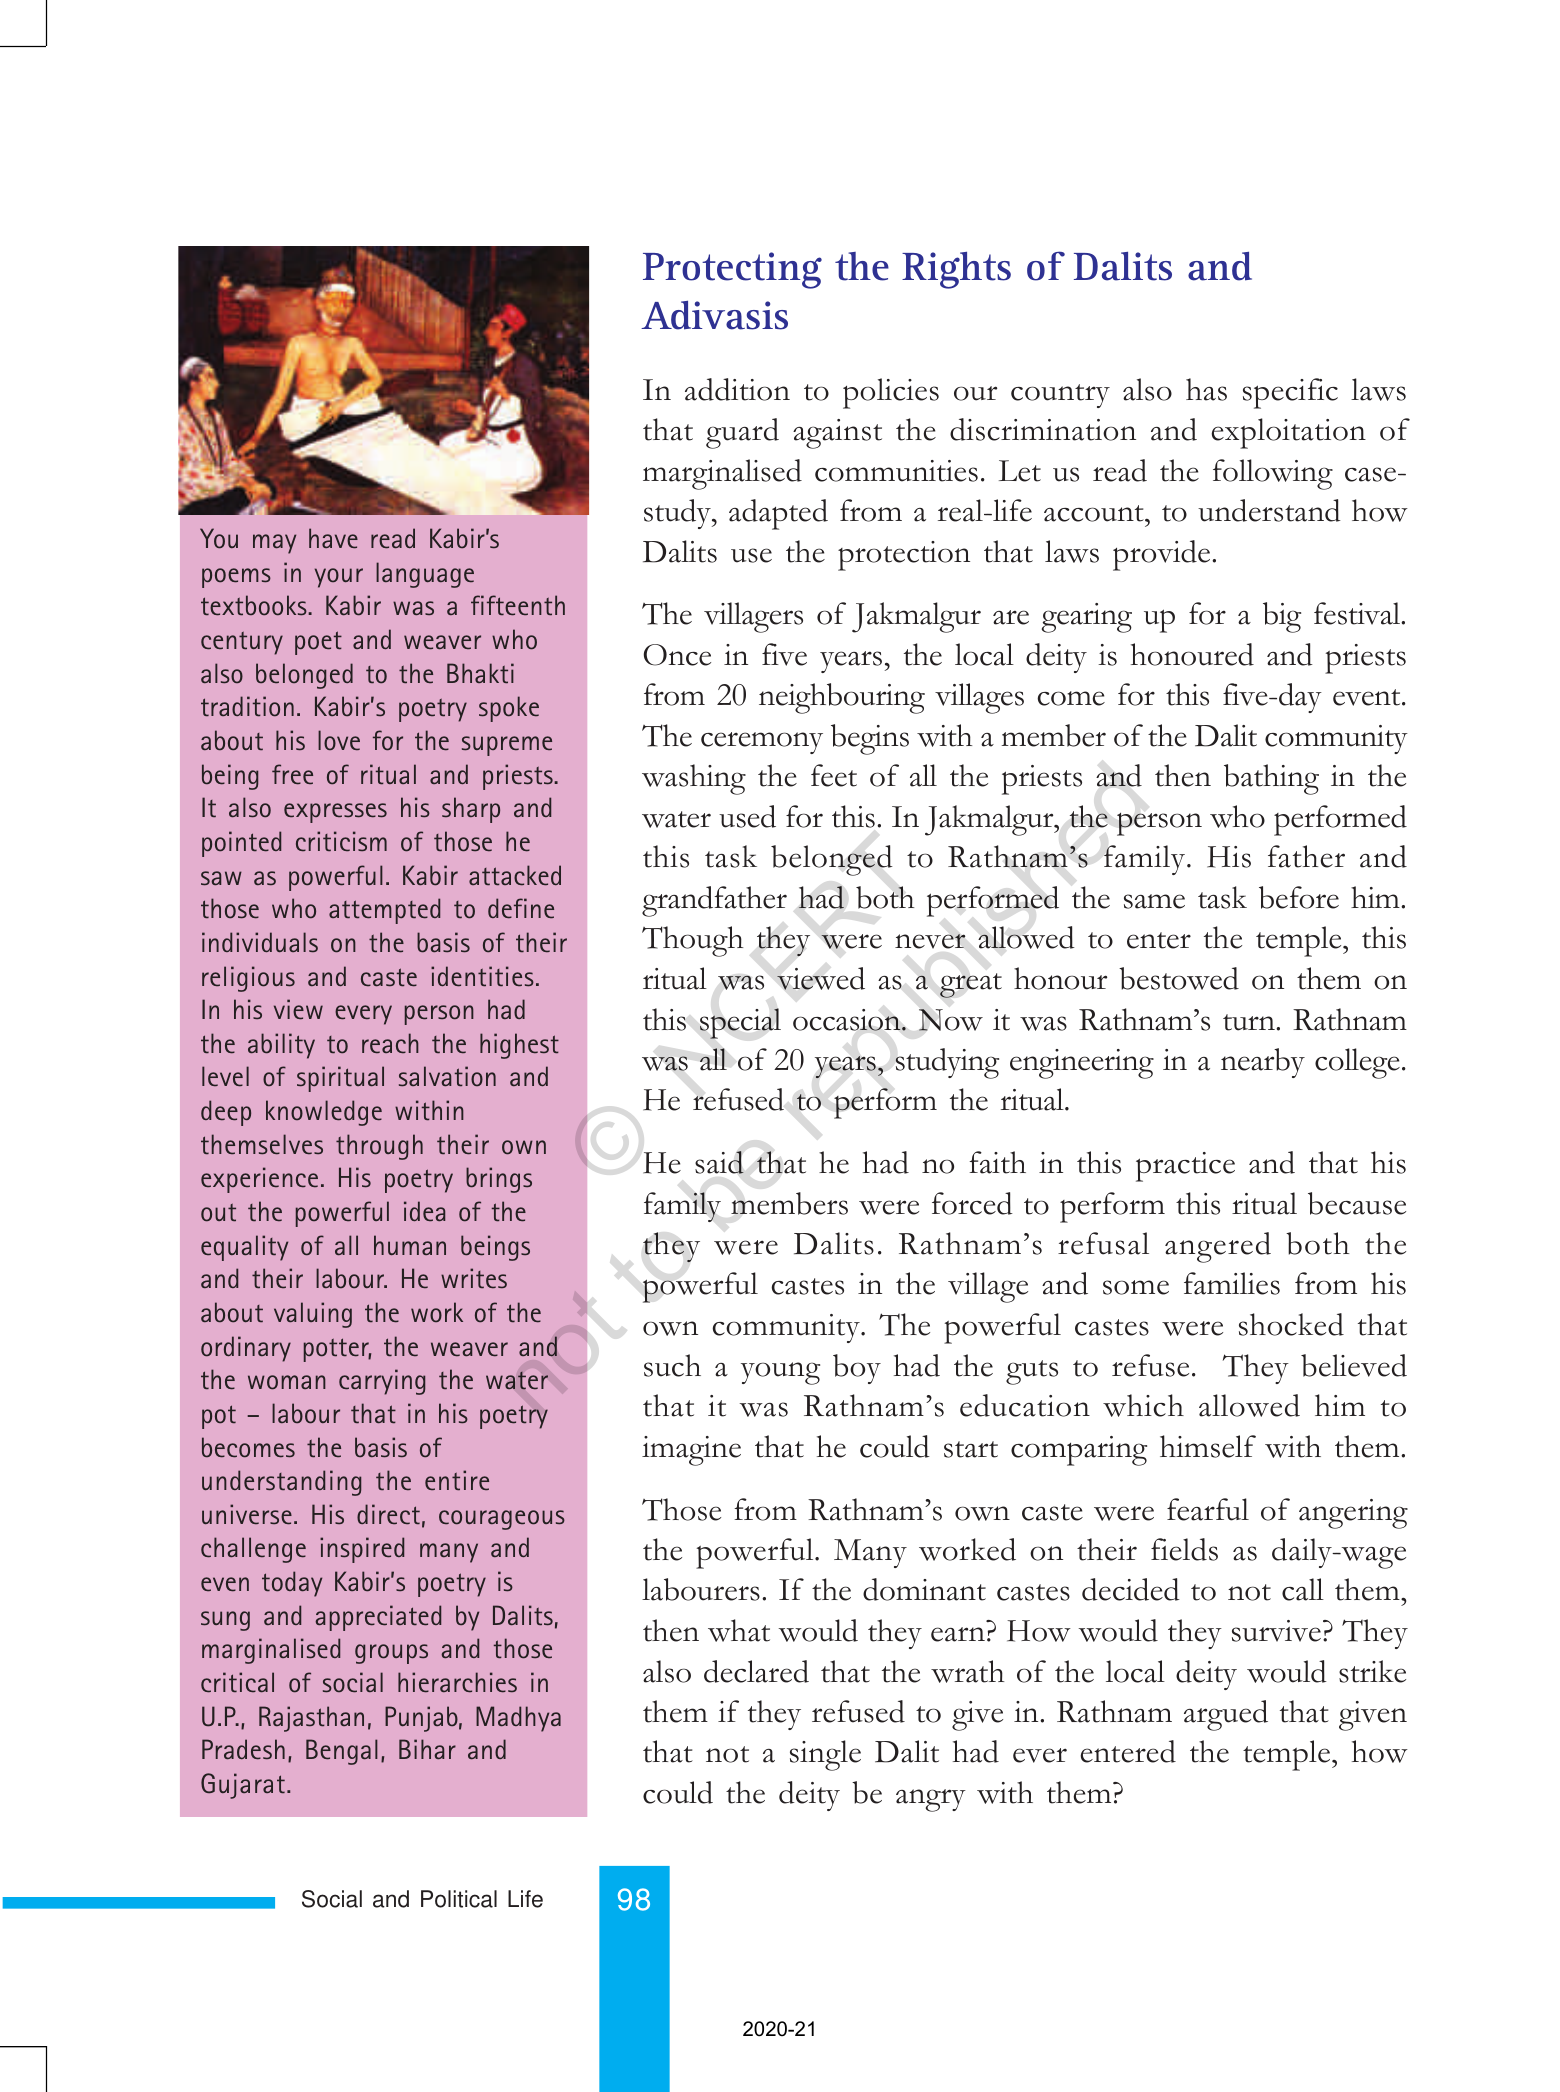 This image has height=2092, width=1560. Describe the element at coordinates (1263, 1063) in the image. I see `nearby` at that location.
